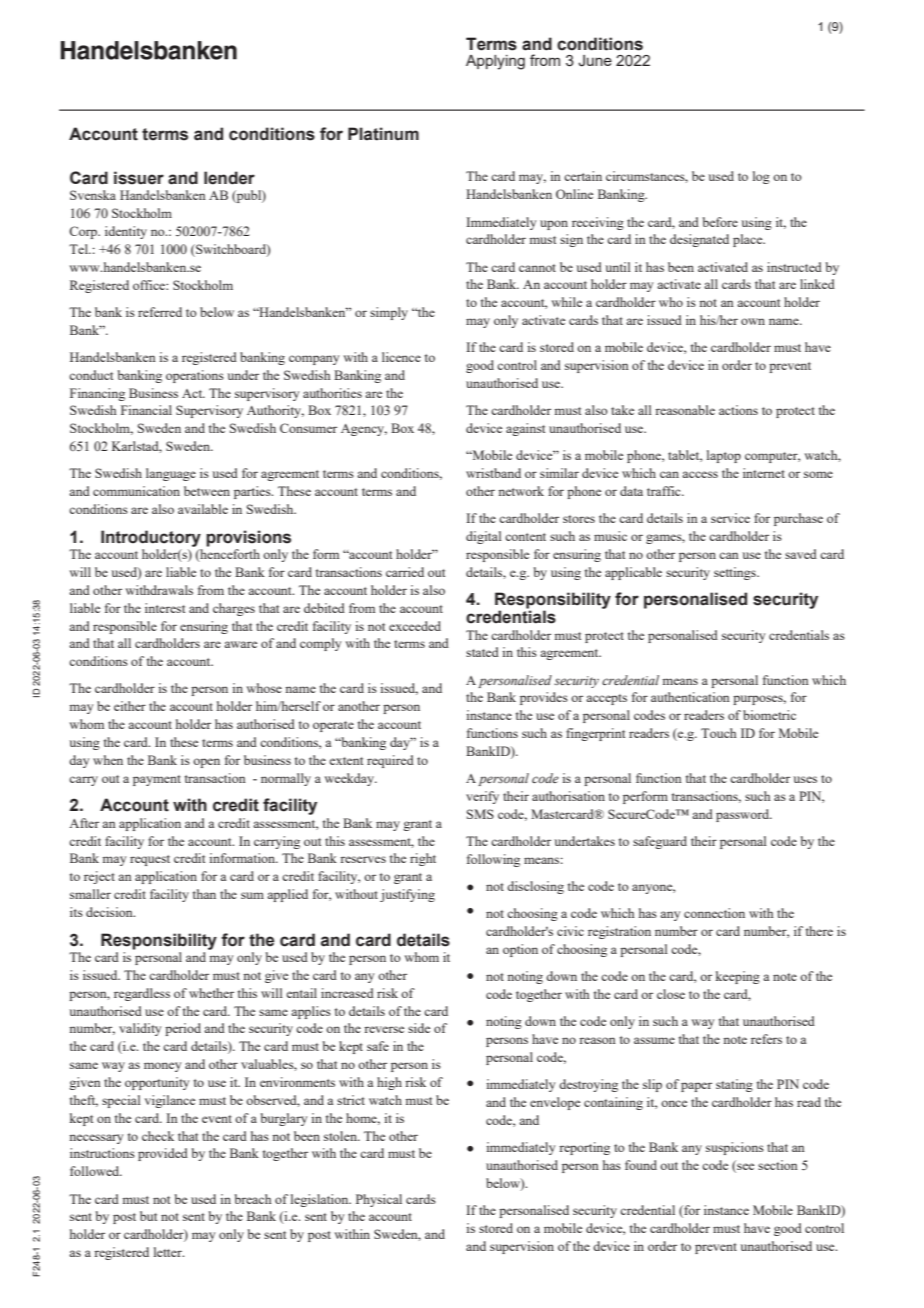 The height and width of the screenshot is (1308, 924). What do you see at coordinates (724, 456) in the screenshot?
I see `laptop` at bounding box center [724, 456].
